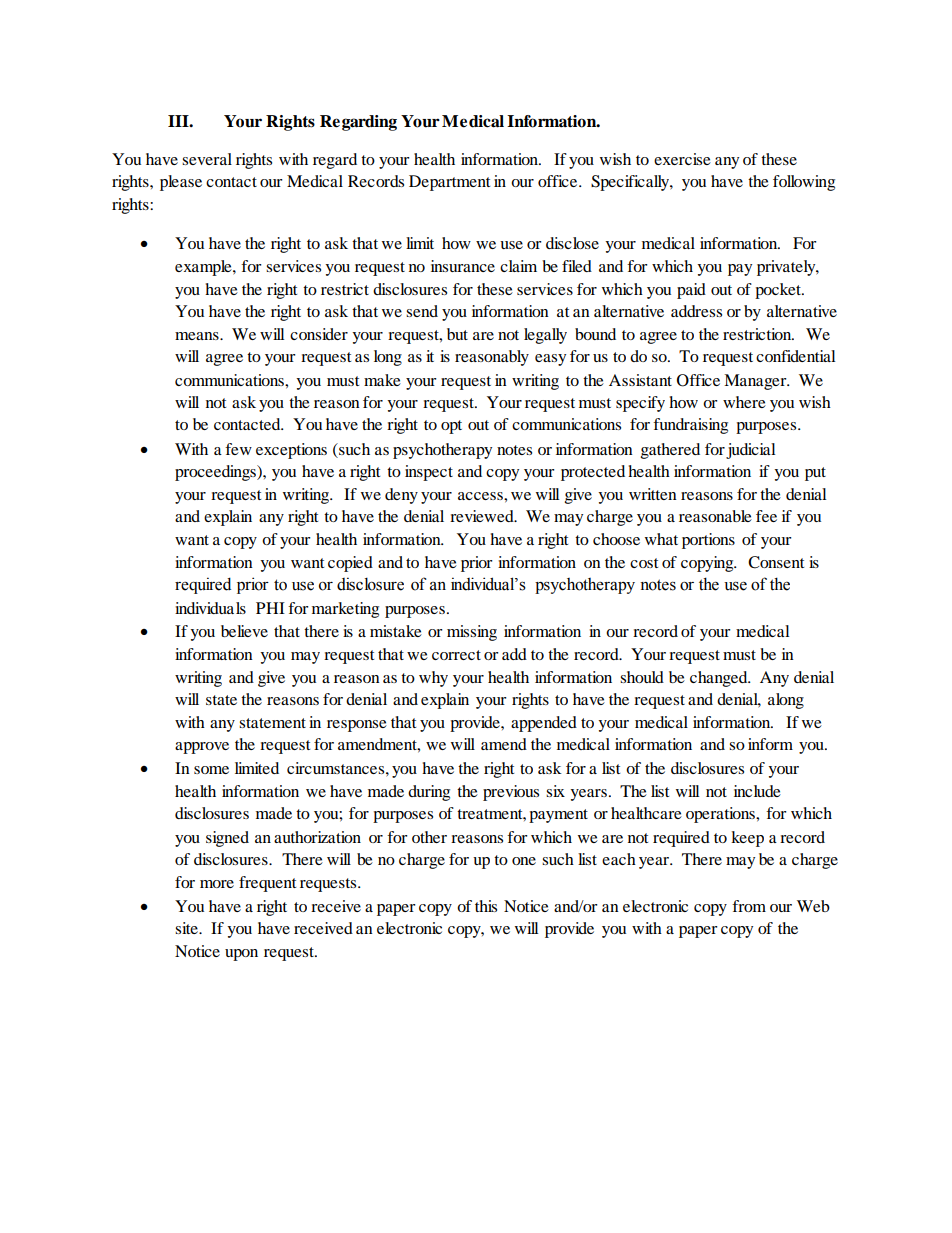 The image size is (952, 1233). I want to click on Department, so click(449, 183).
